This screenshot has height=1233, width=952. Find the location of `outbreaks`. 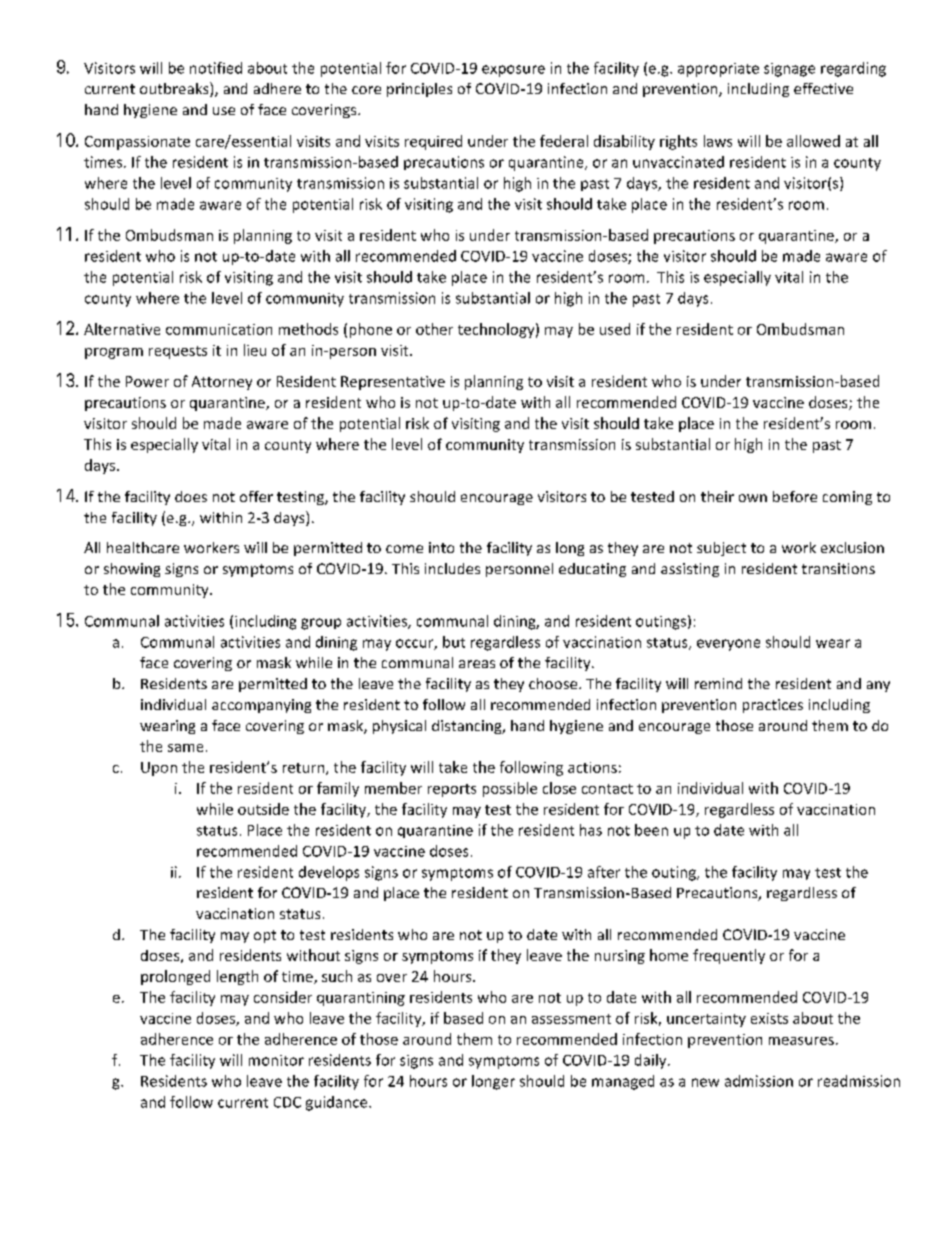

outbreaks is located at coordinates (175, 89).
